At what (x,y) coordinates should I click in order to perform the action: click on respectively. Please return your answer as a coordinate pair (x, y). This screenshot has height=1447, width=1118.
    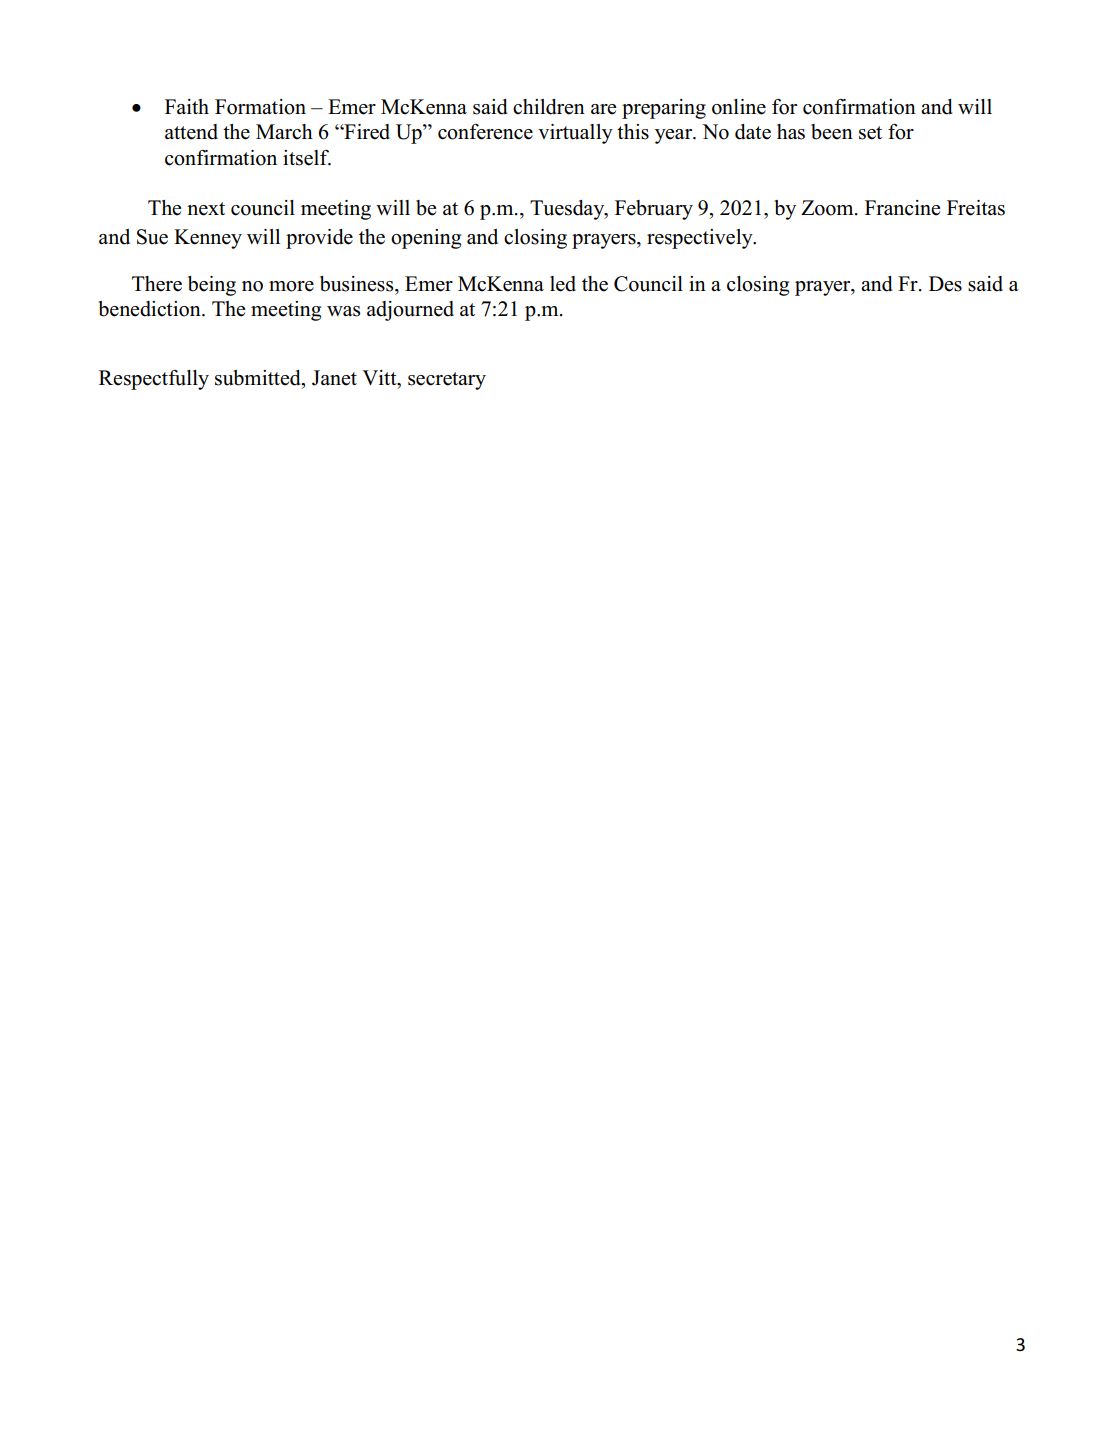
    Looking at the image, I should click on (701, 239).
